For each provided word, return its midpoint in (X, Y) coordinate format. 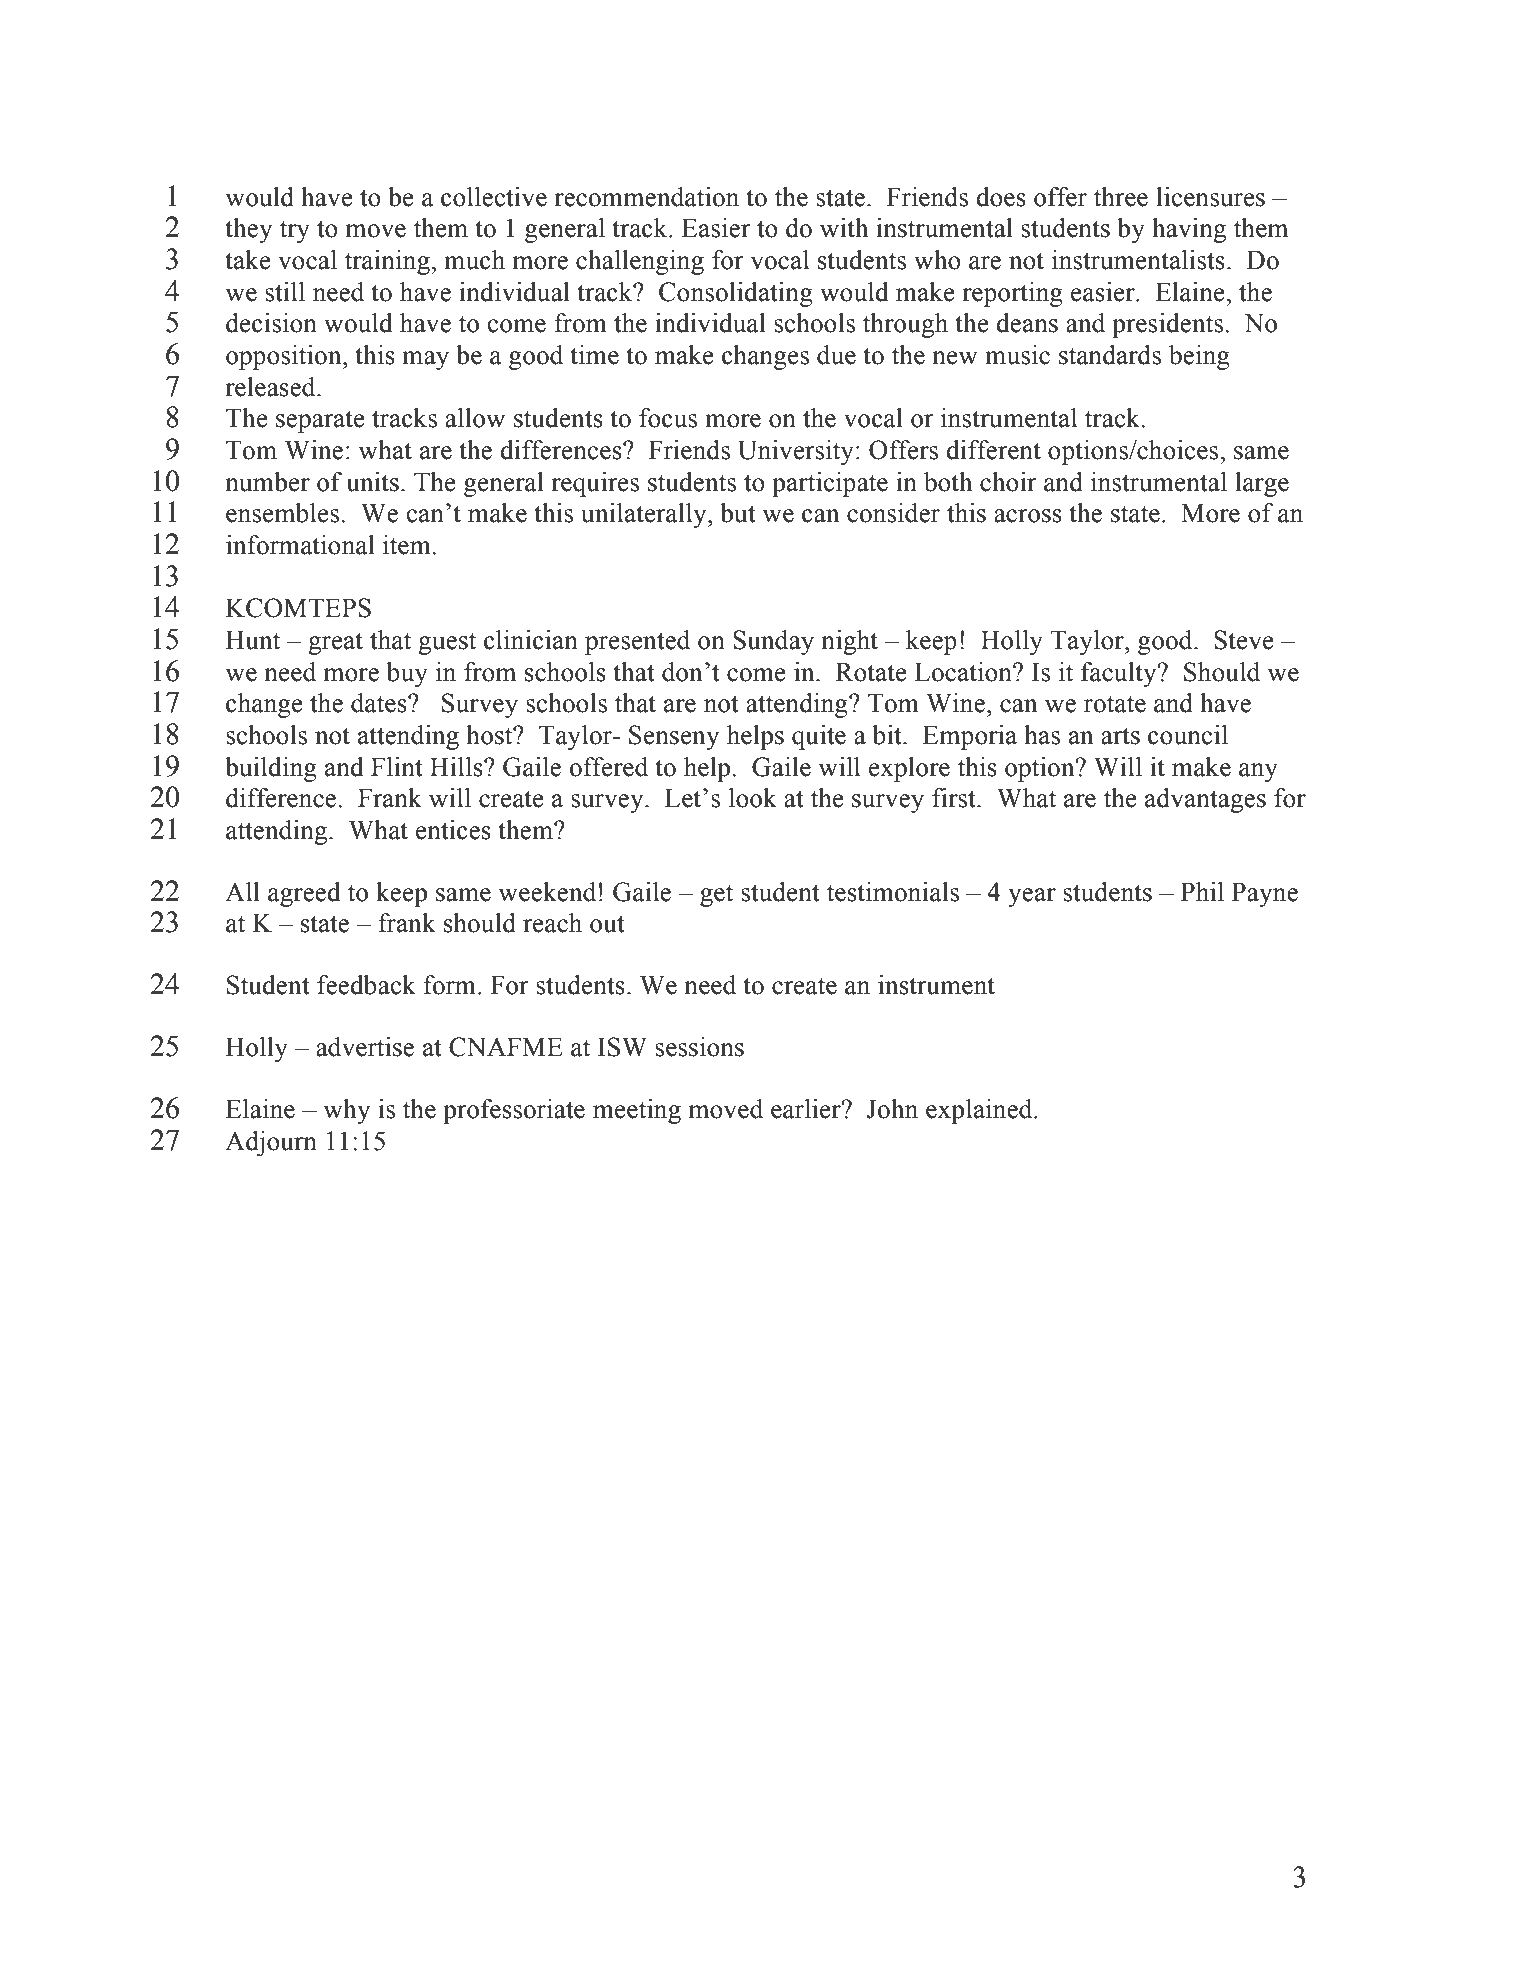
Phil (1202, 891)
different (993, 450)
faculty (1120, 674)
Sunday (773, 642)
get (716, 895)
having (1189, 230)
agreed (304, 894)
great (335, 643)
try (295, 231)
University (796, 452)
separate (320, 421)
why (347, 1111)
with (844, 228)
